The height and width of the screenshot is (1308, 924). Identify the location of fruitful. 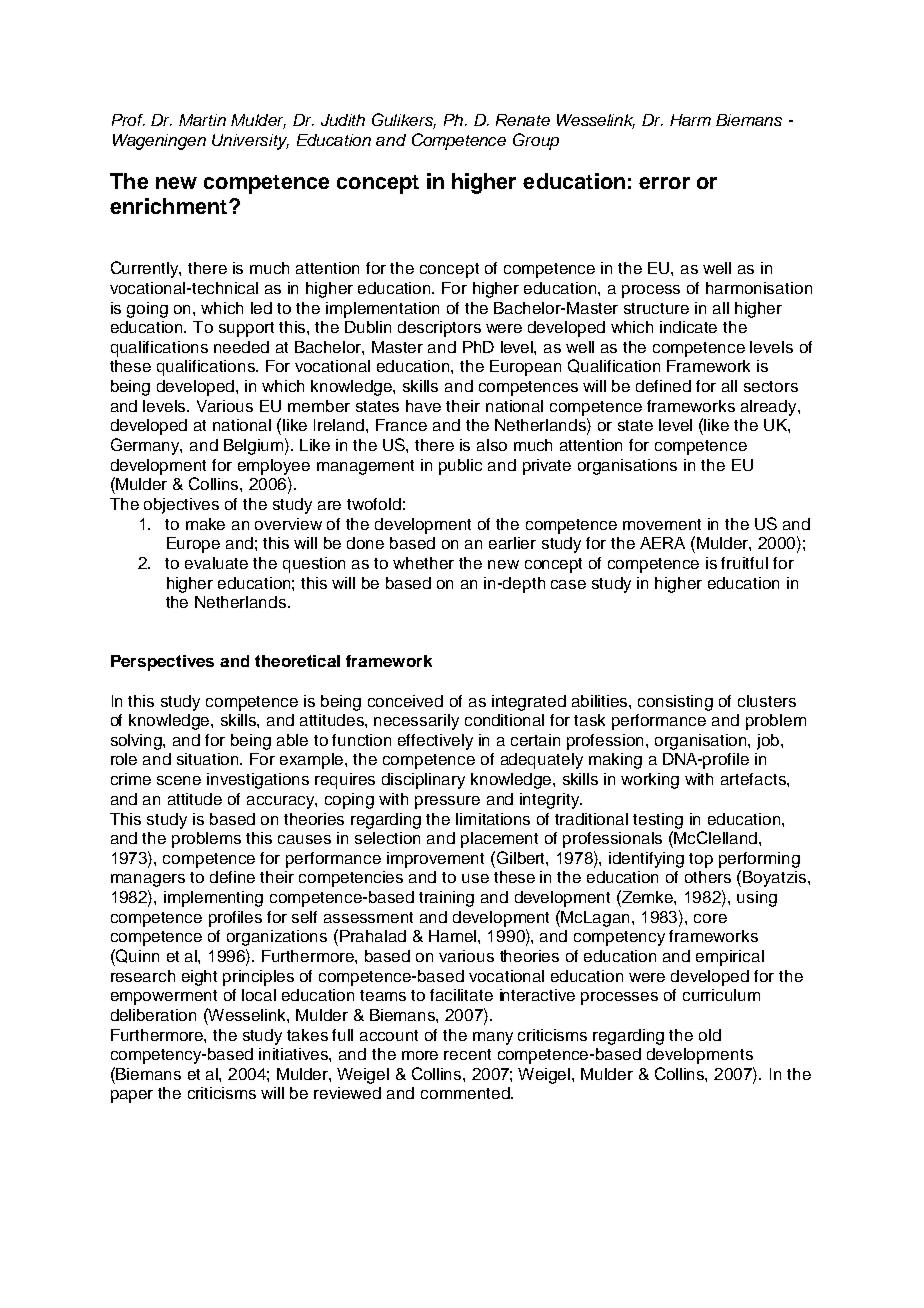
(744, 563).
